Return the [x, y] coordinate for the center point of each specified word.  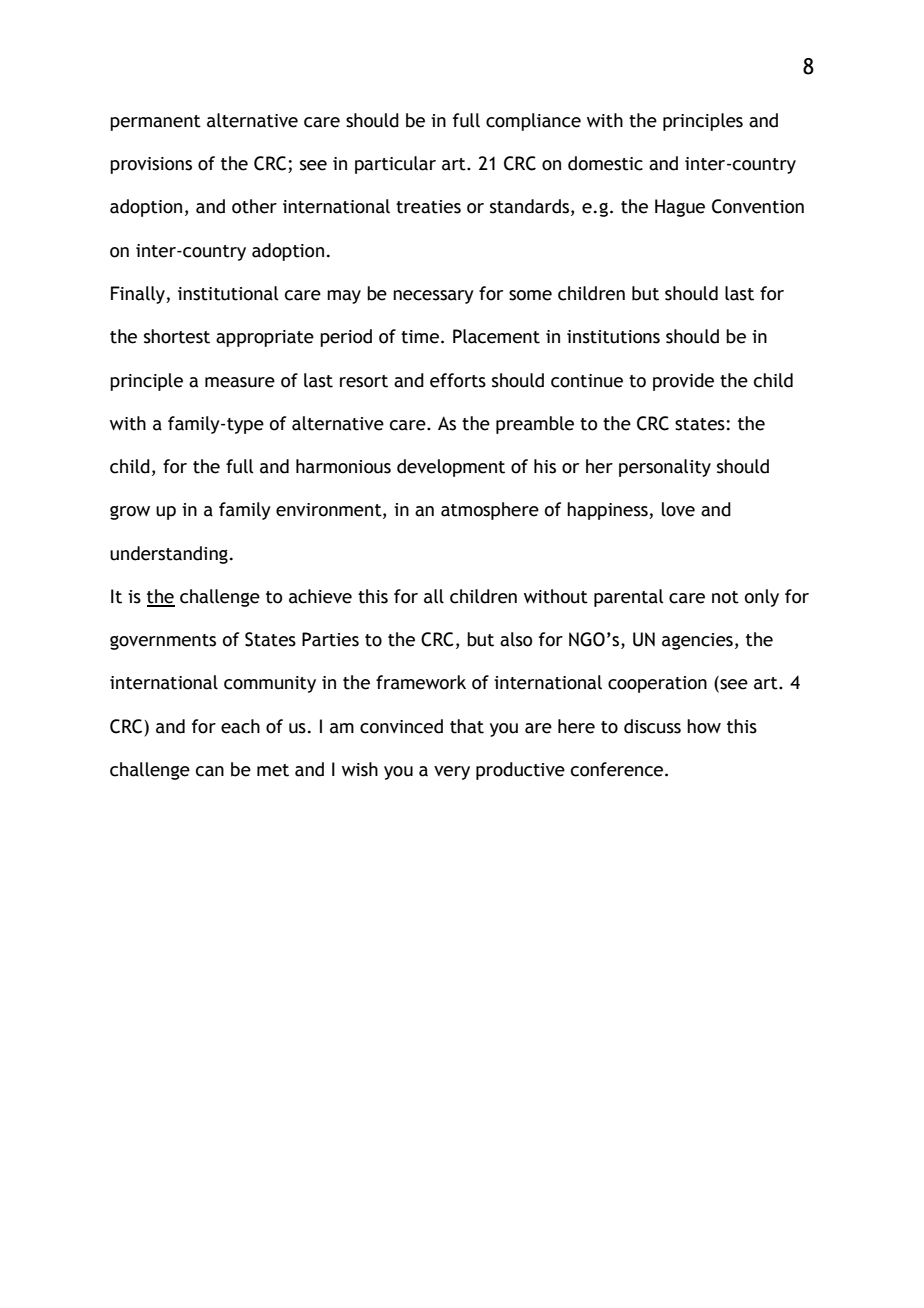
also [516, 639]
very [452, 773]
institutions [613, 337]
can [210, 771]
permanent [155, 123]
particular [395, 165]
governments [163, 642]
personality [665, 468]
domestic [605, 163]
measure [240, 382]
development [451, 468]
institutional [228, 293]
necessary [433, 297]
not [725, 597]
